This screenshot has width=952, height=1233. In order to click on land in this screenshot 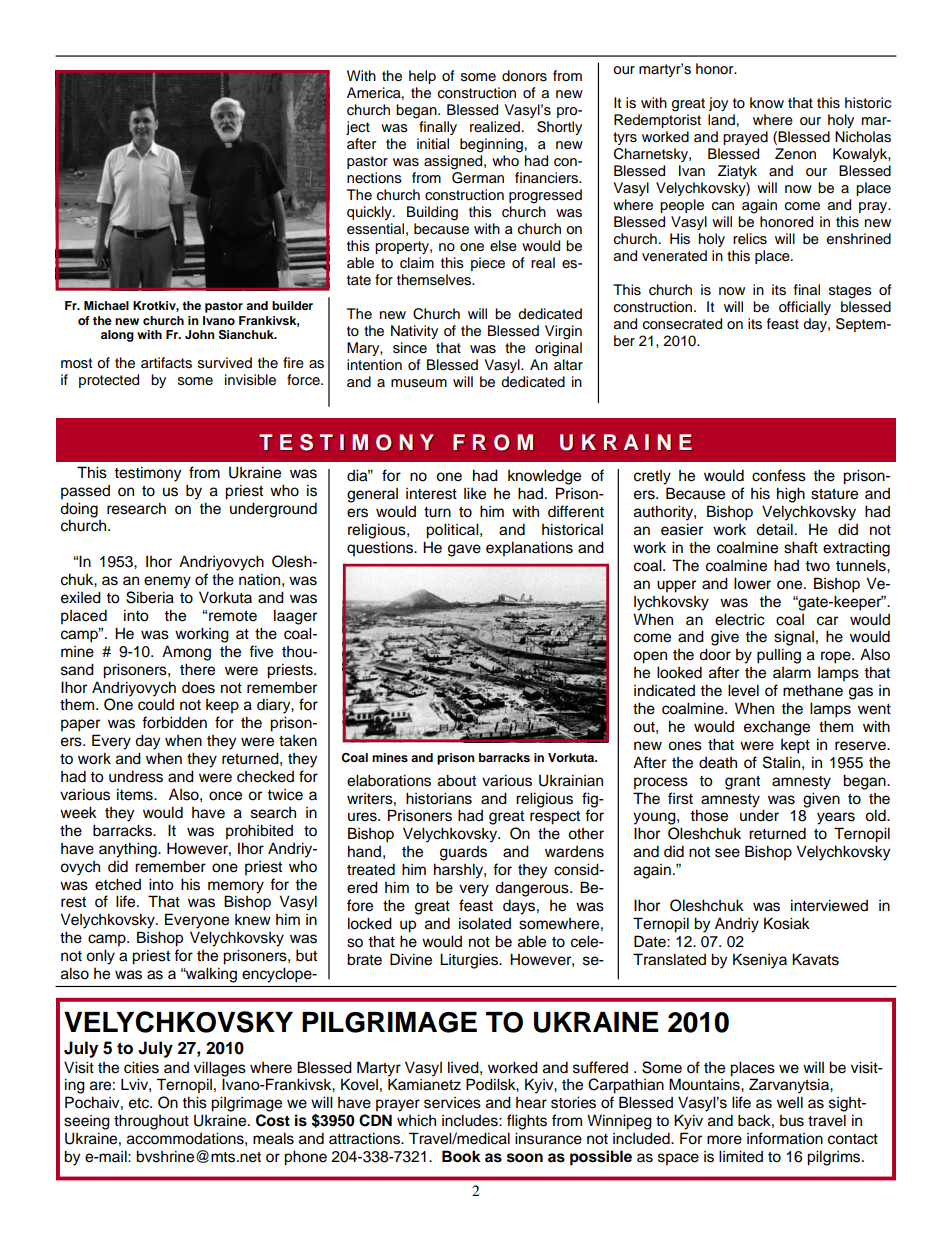, I will do `click(721, 119)`.
